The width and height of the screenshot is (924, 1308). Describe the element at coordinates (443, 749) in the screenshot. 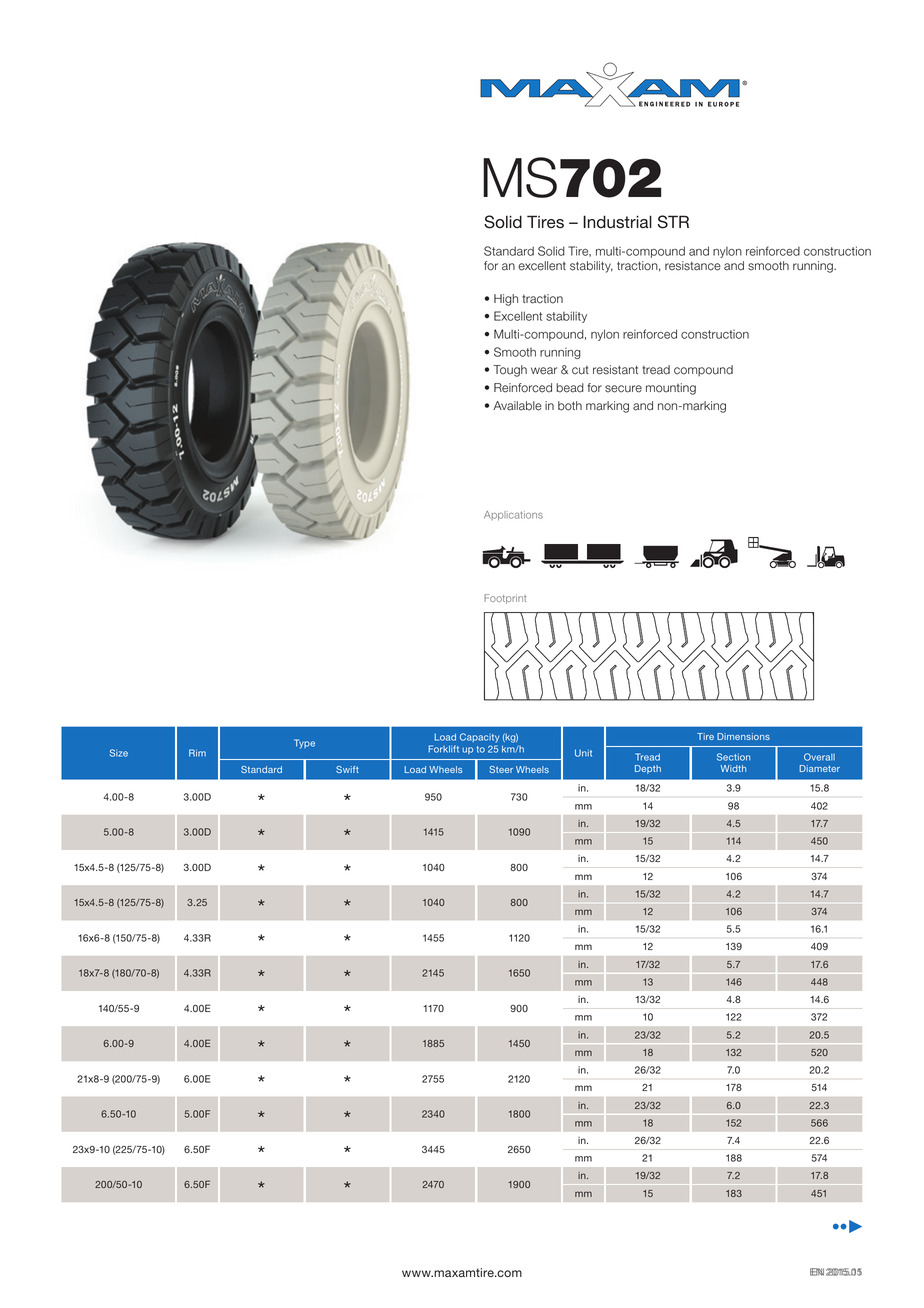

I see `Forklift` at that location.
